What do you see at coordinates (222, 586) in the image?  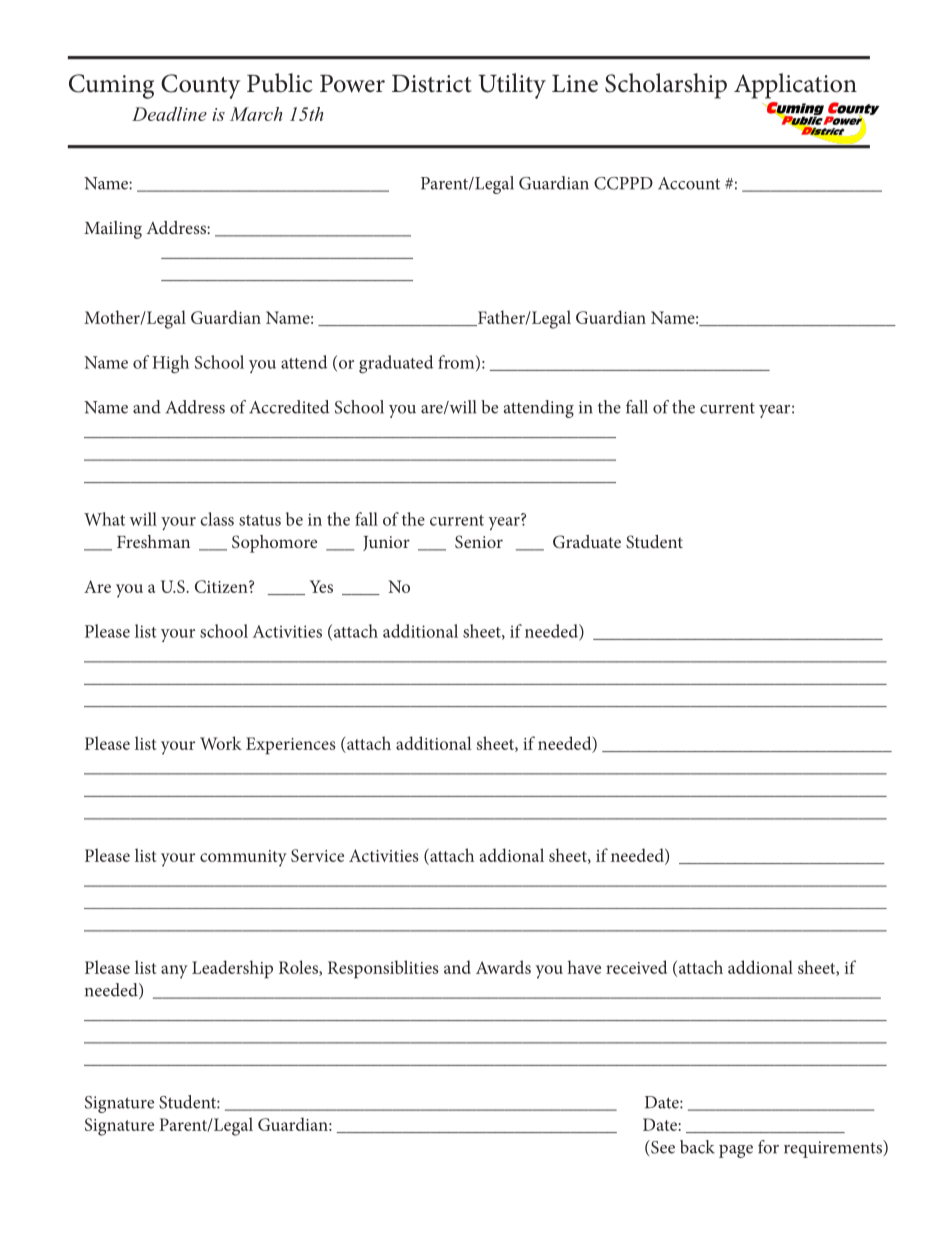 I see `Citizen` at bounding box center [222, 586].
